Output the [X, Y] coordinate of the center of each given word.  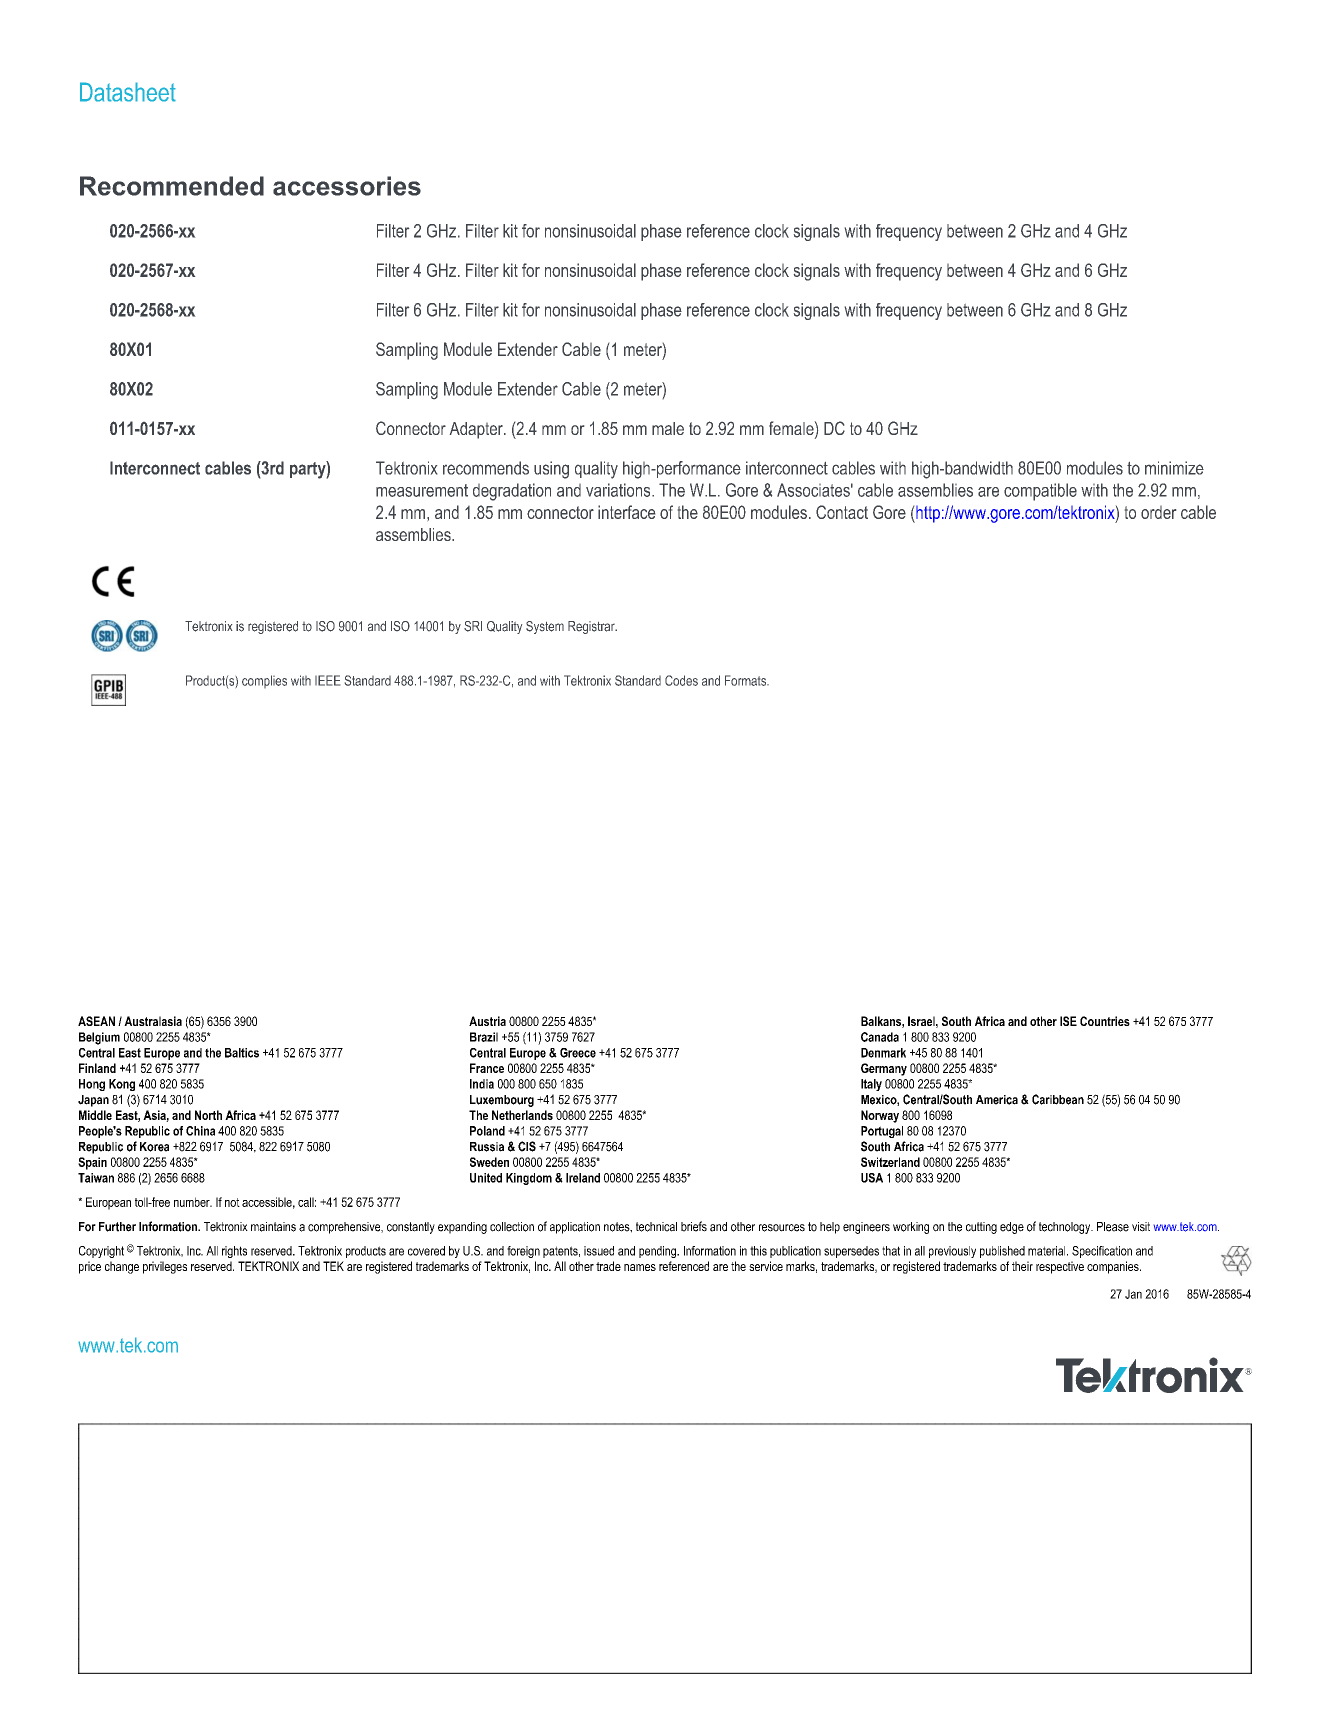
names [640, 1267]
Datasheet [128, 92]
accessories [347, 186]
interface [626, 512]
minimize [1174, 468]
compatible [1040, 492]
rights [234, 1252]
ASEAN [96, 1021]
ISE [1068, 1021]
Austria [487, 1021]
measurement [422, 490]
